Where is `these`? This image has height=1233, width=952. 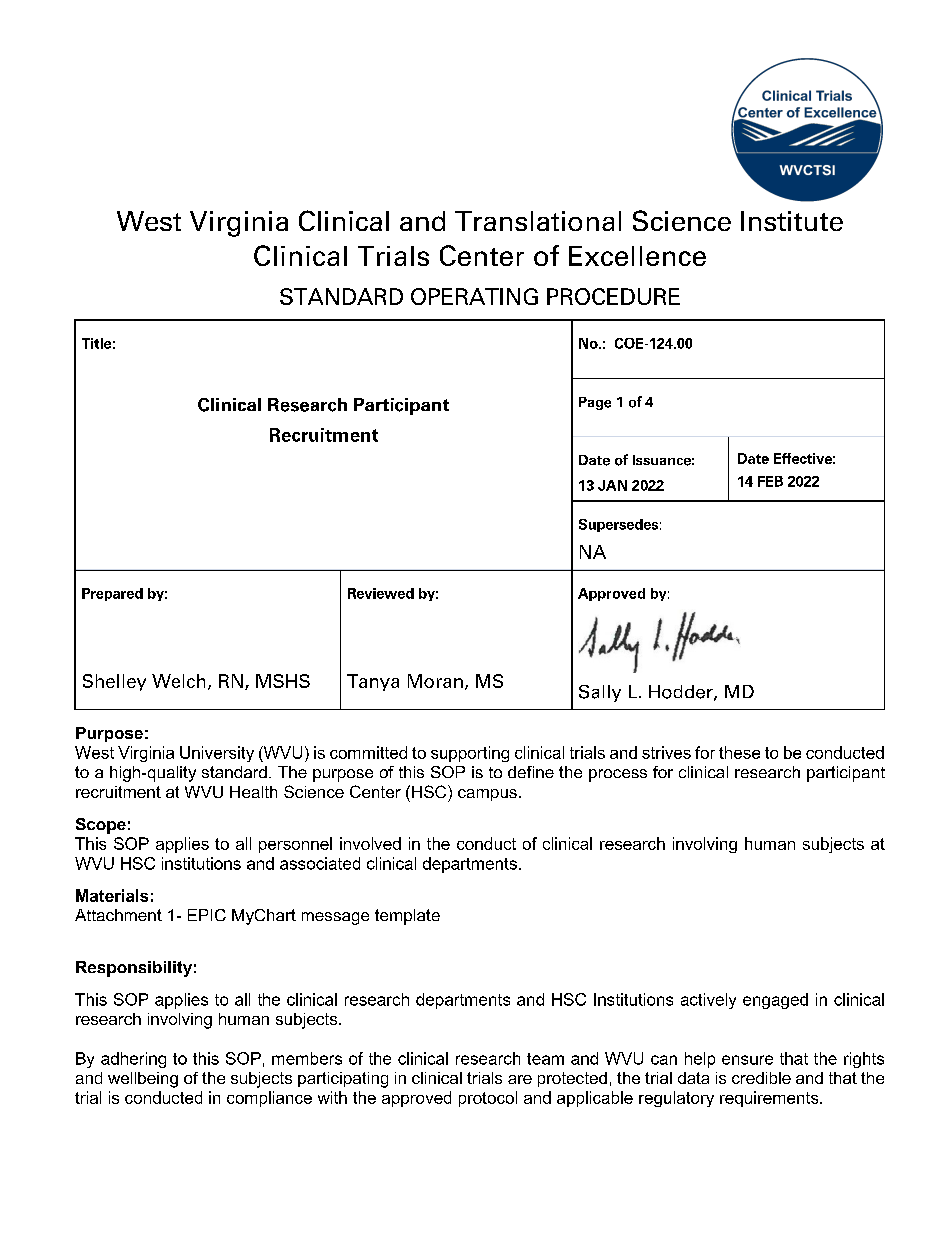 these is located at coordinates (739, 752).
